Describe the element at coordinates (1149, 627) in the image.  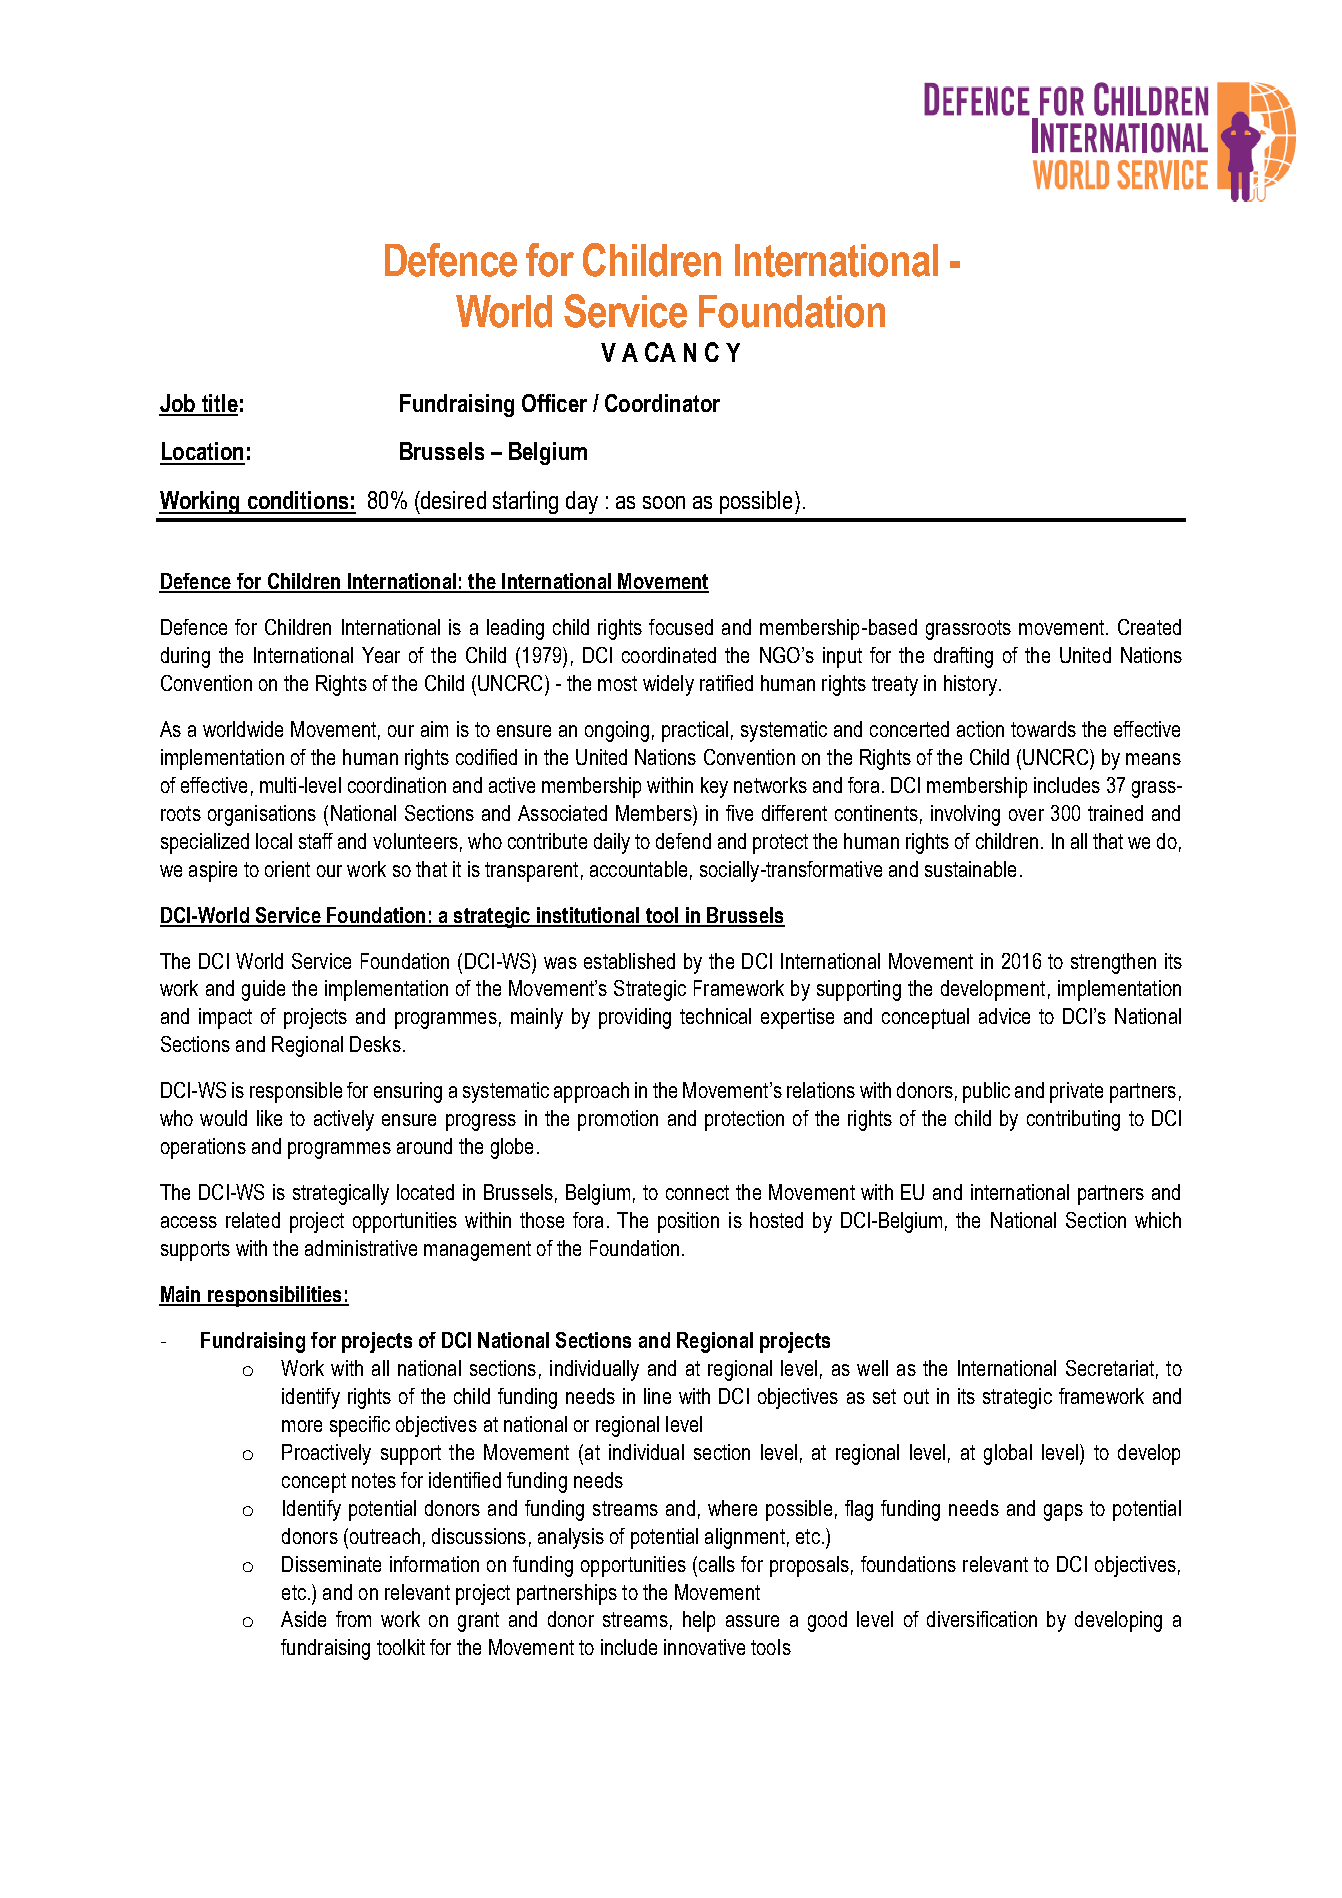
I see `Created` at that location.
